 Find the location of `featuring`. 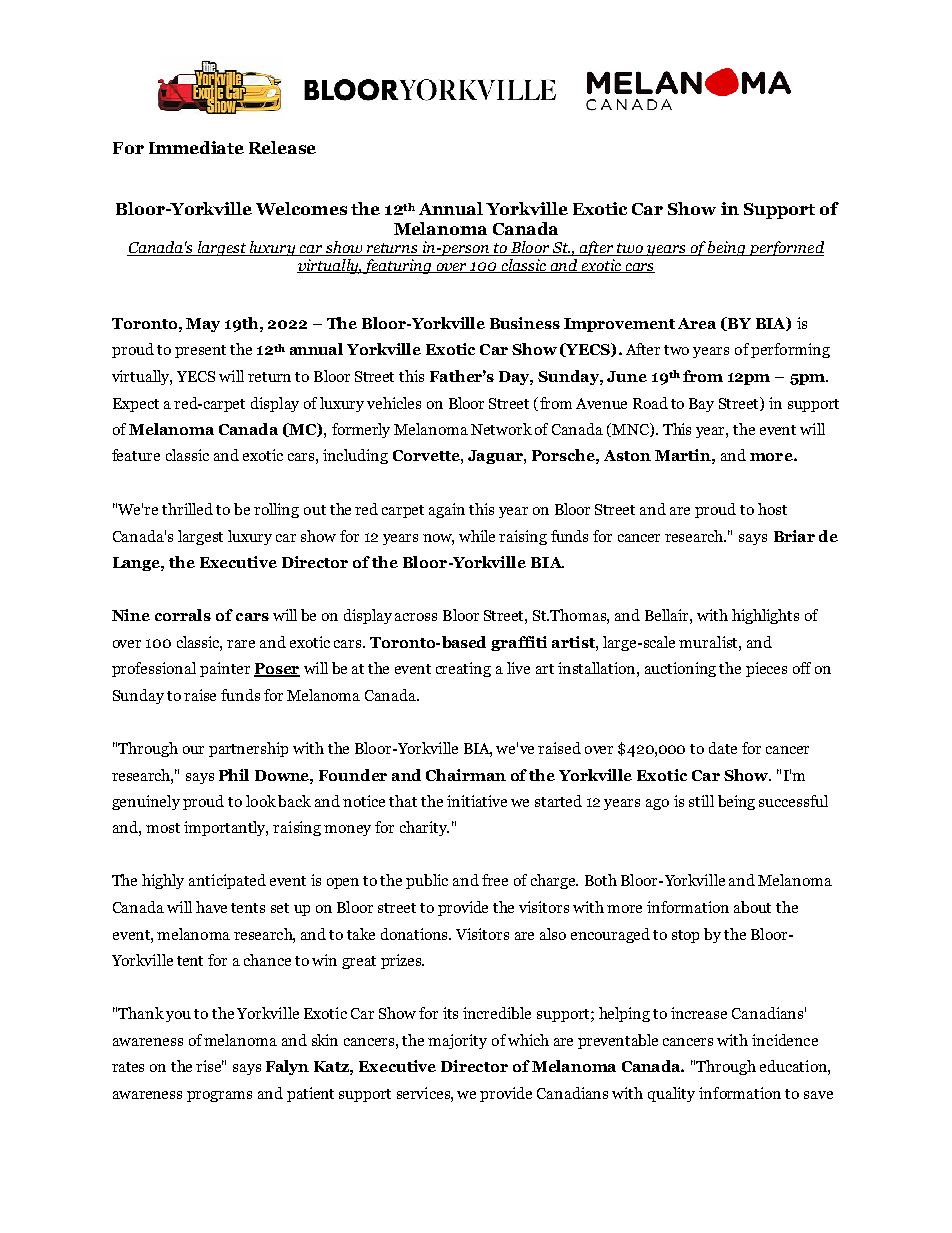

featuring is located at coordinates (398, 266).
